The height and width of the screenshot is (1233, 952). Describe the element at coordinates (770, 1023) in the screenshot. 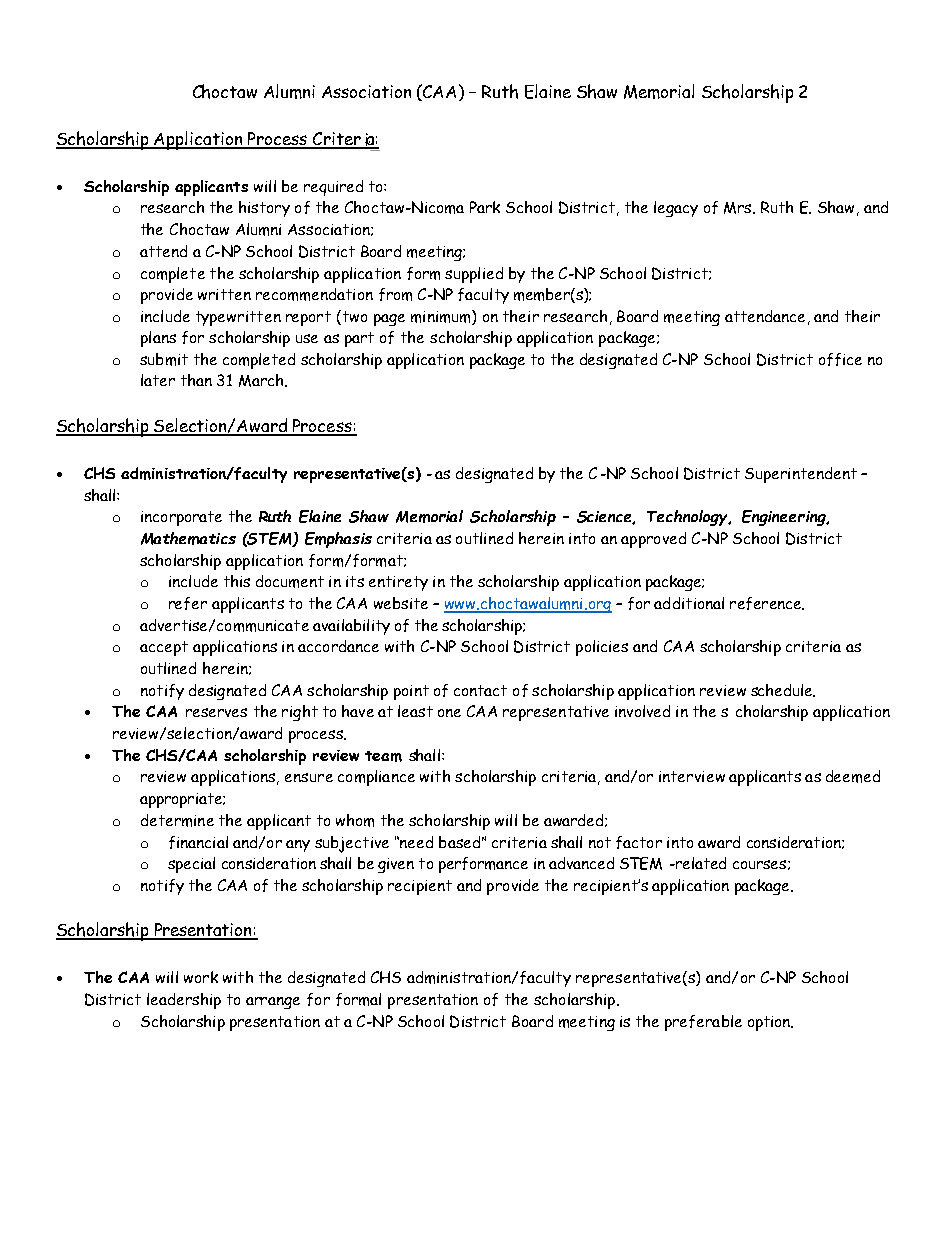

I see `option` at that location.
